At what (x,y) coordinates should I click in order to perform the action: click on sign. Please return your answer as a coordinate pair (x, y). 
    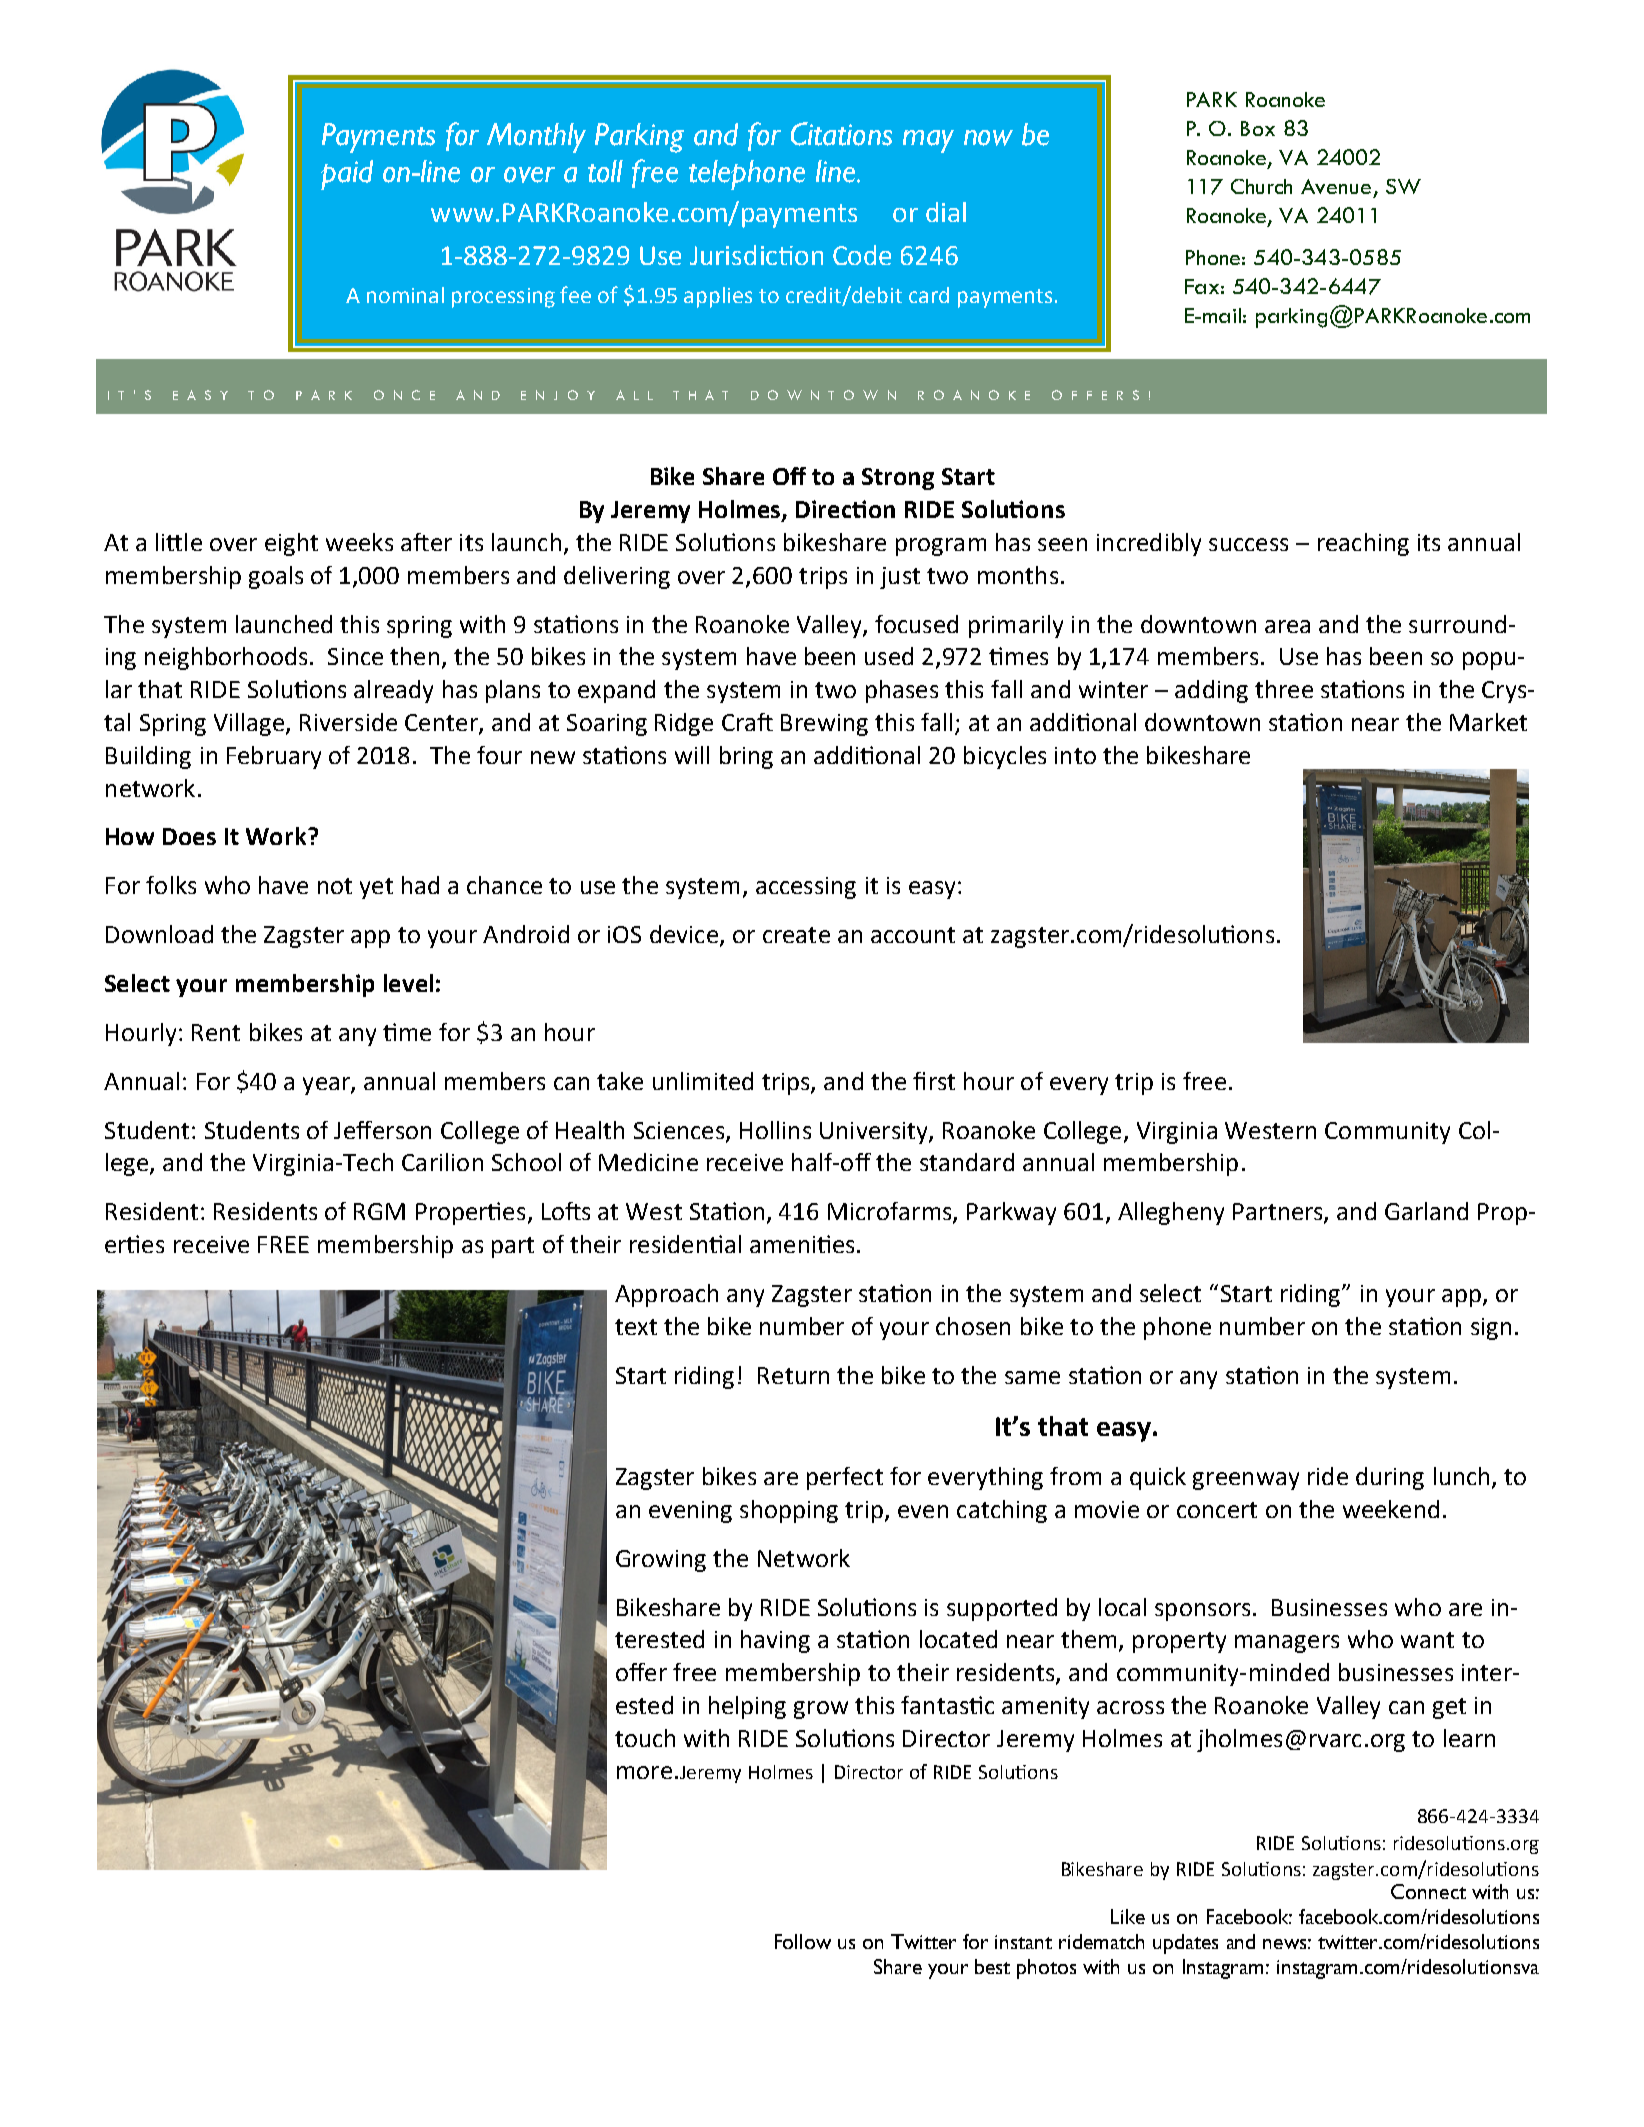
    Looking at the image, I should click on (1491, 1329).
